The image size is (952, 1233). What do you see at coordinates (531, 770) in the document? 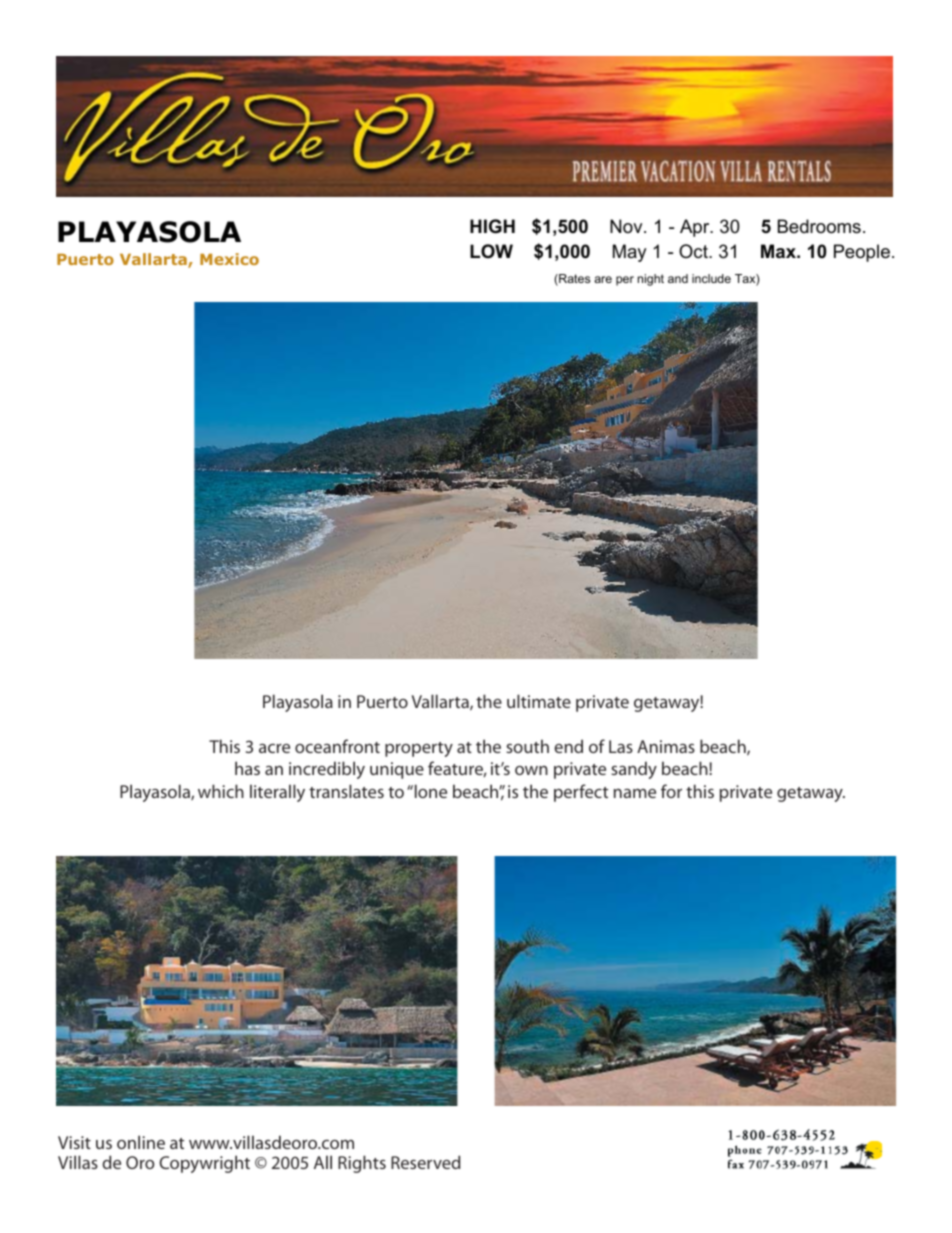
I see `own` at bounding box center [531, 770].
